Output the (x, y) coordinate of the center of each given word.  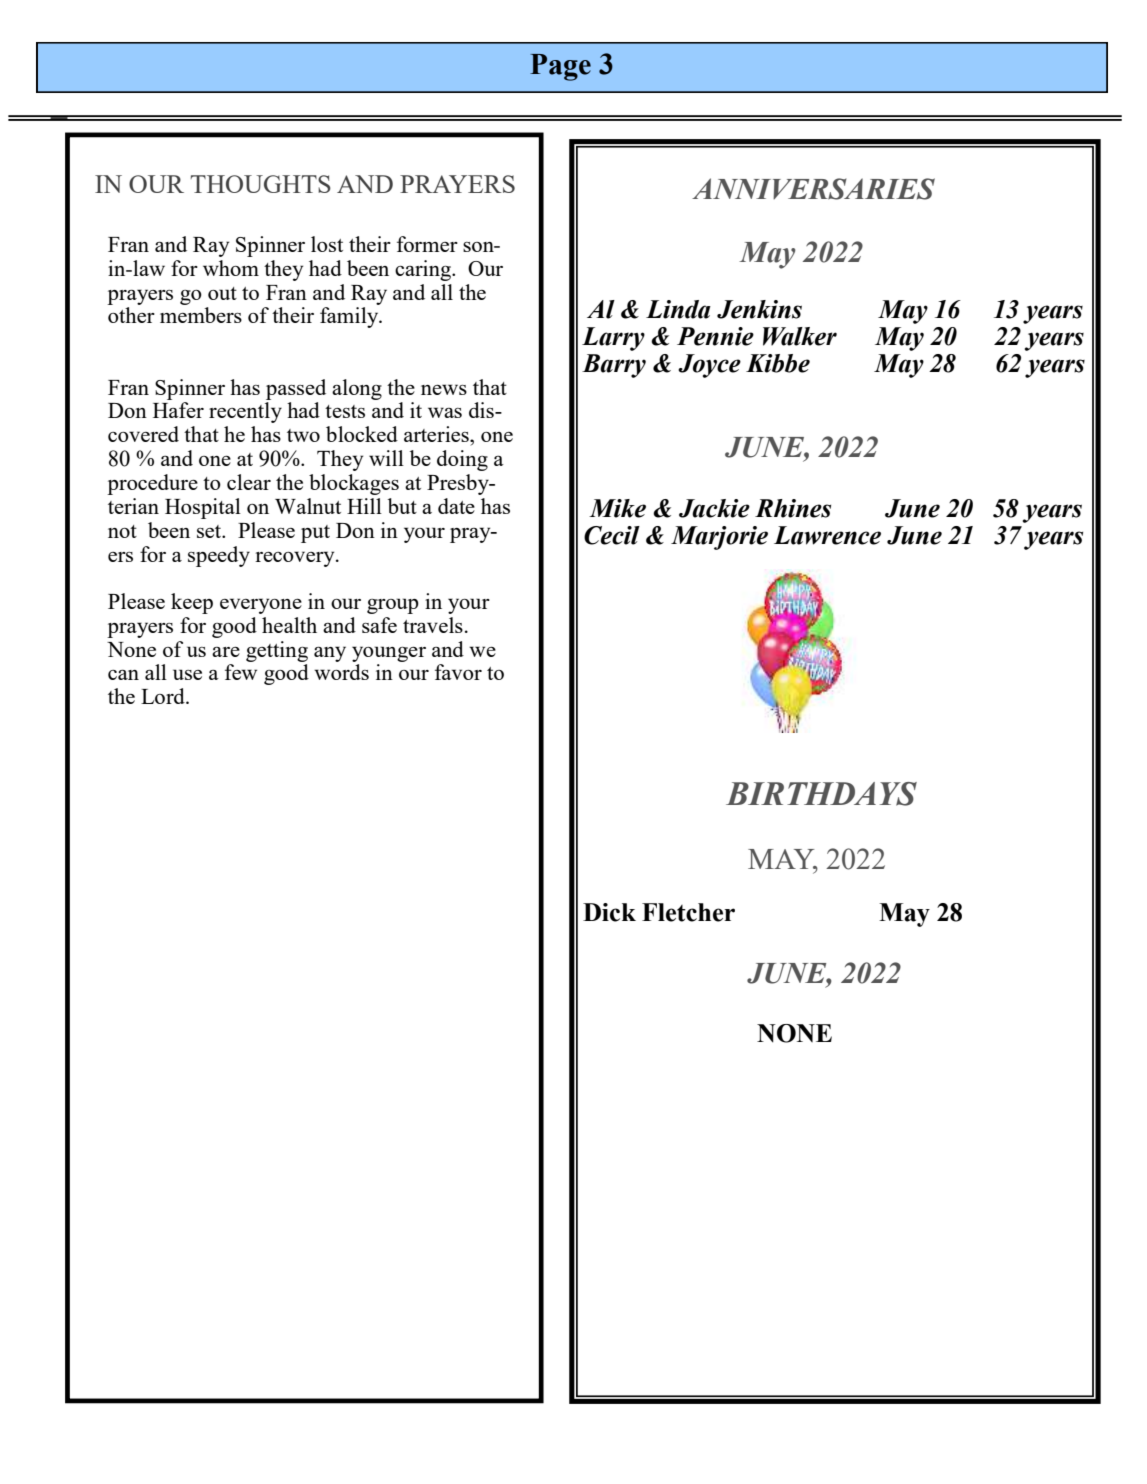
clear (249, 482)
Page (560, 67)
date (456, 506)
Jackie (714, 508)
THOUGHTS (261, 184)
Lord (164, 696)
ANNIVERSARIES (813, 189)
